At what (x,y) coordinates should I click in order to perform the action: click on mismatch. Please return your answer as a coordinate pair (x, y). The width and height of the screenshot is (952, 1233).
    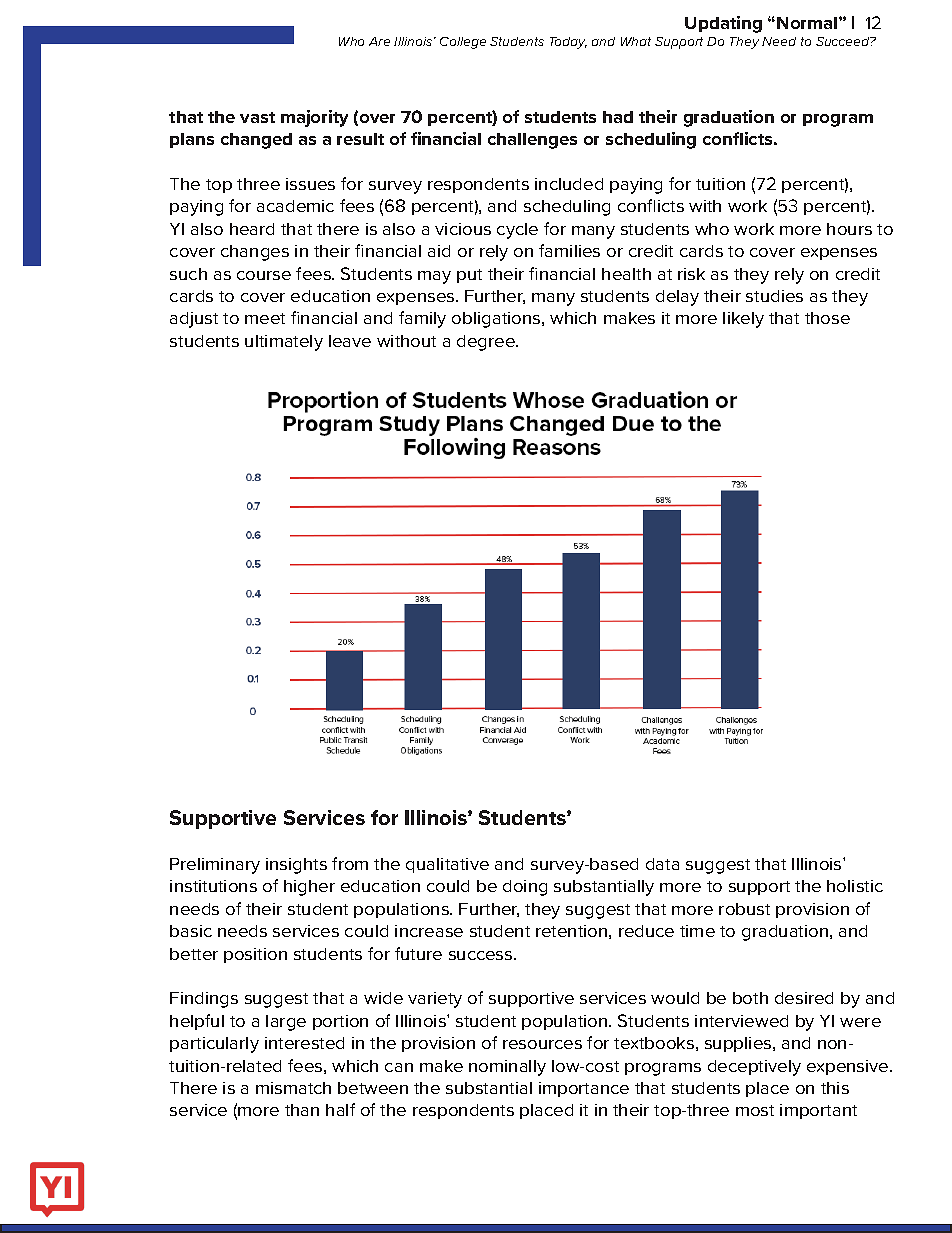
    Looking at the image, I should click on (293, 1088).
